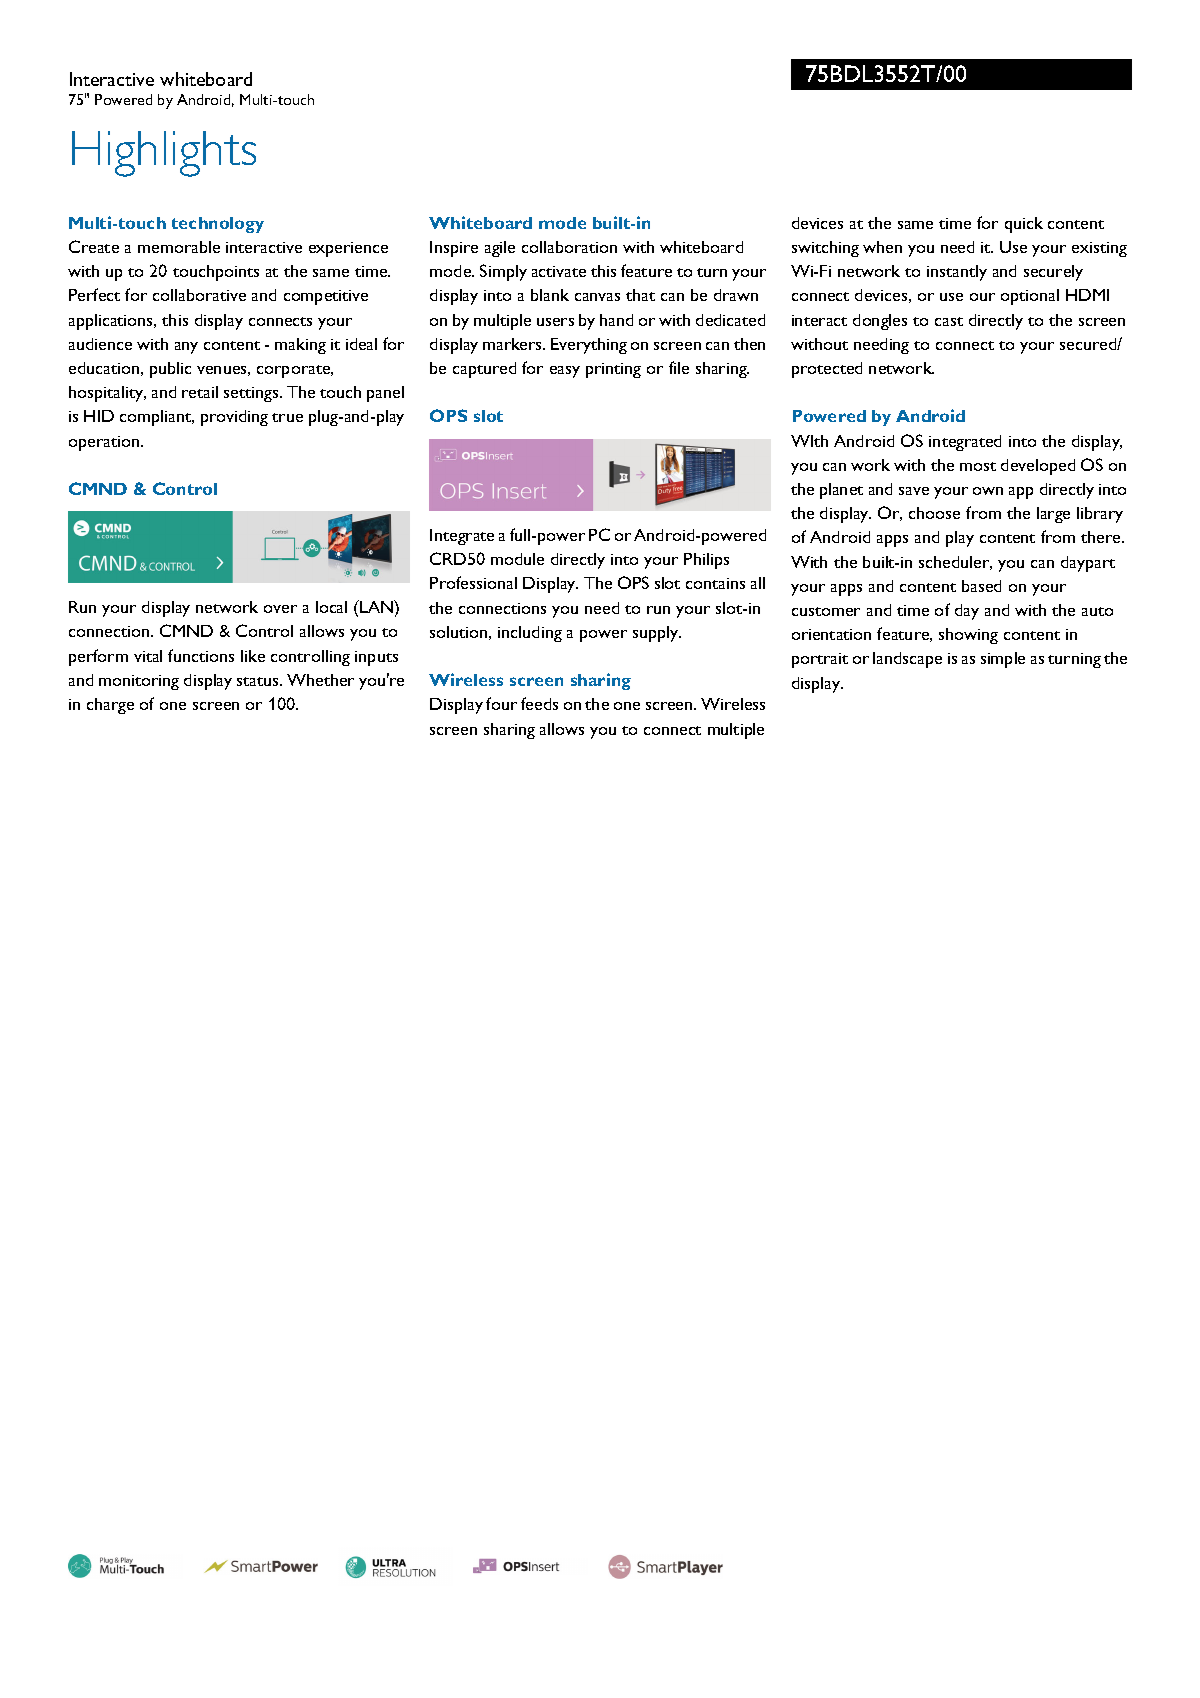 The image size is (1200, 1698). I want to click on easy, so click(565, 372).
